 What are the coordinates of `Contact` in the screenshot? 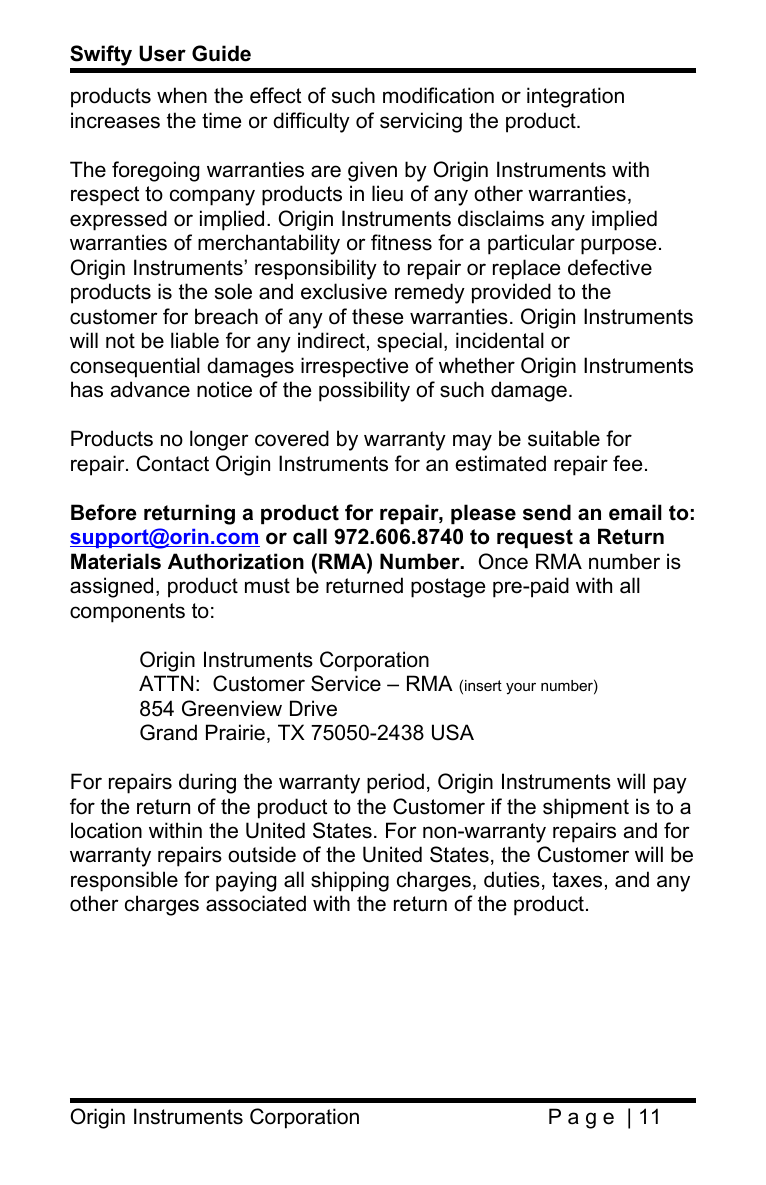 It's located at (173, 463).
